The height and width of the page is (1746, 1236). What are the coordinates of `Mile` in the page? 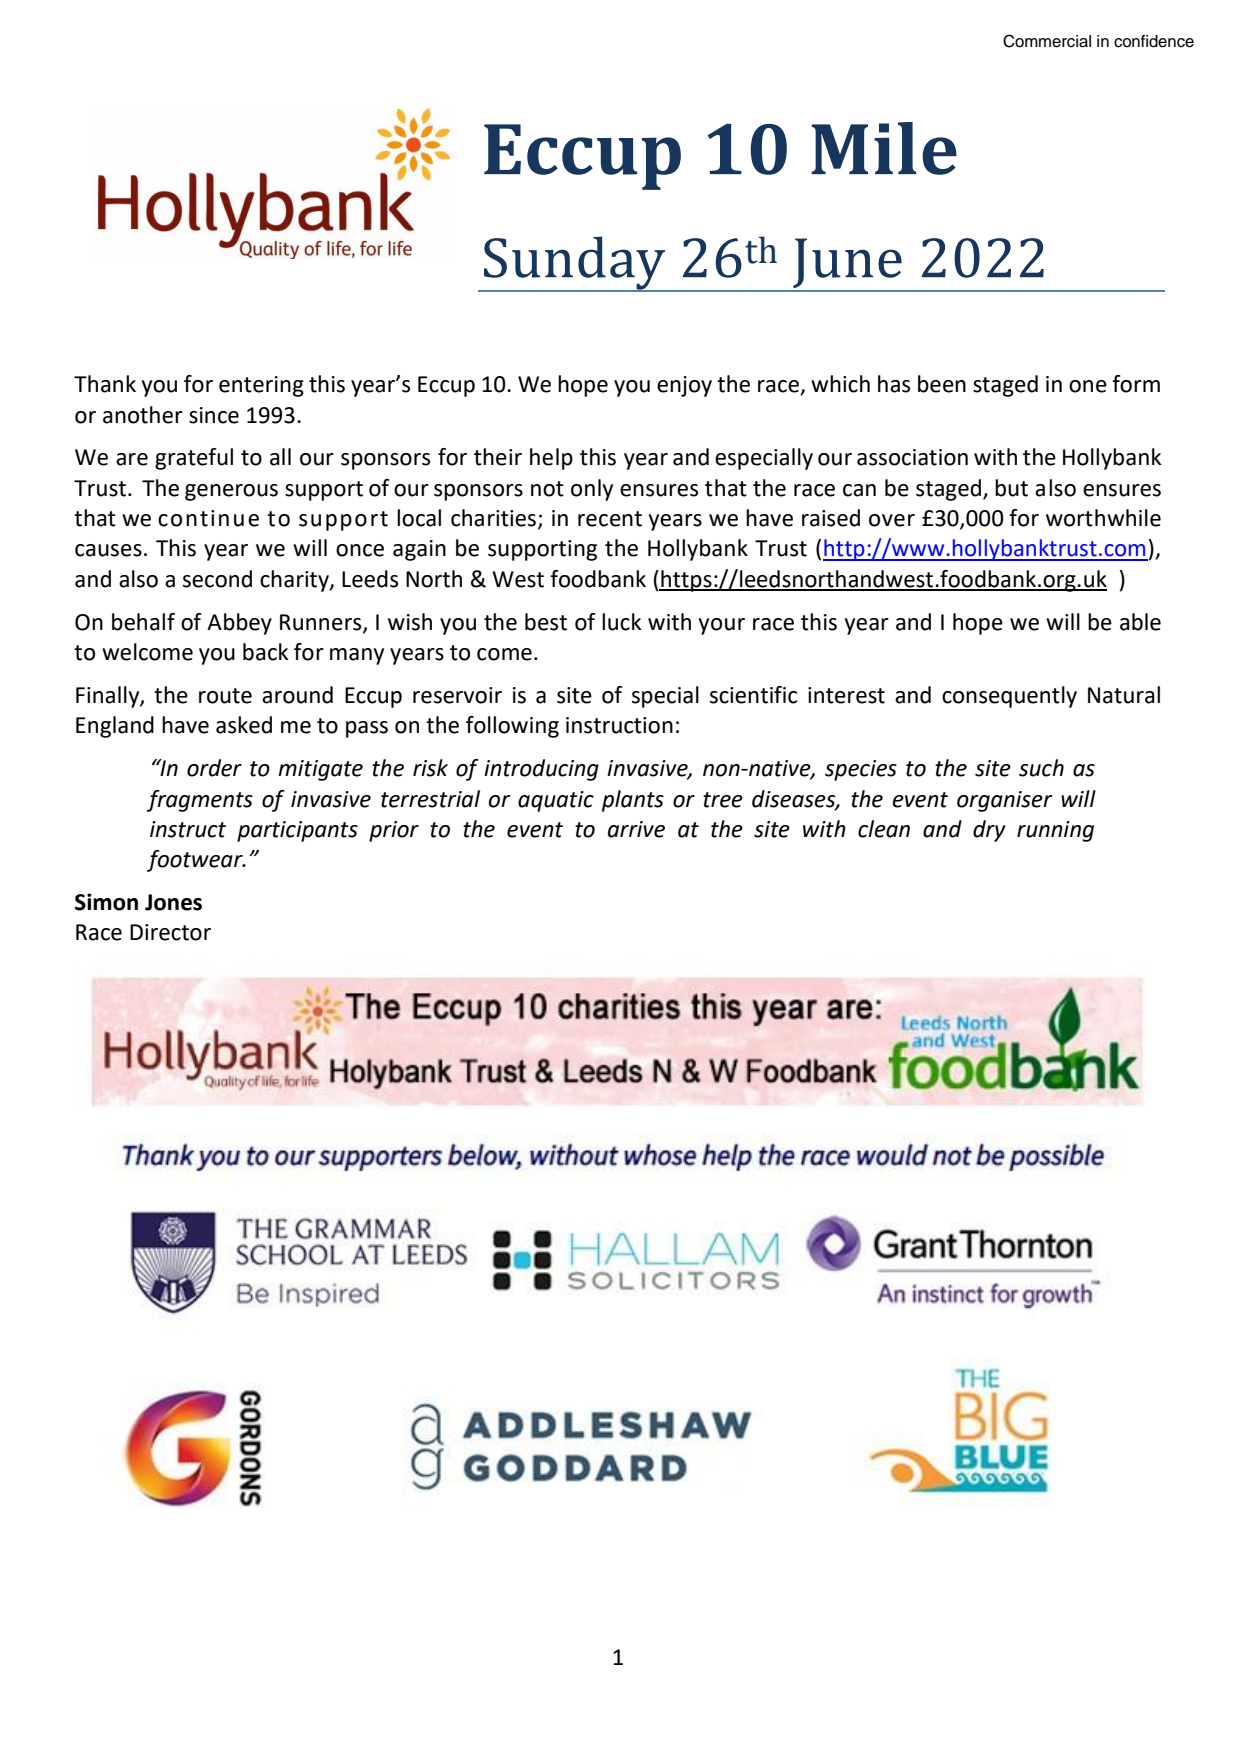 It's located at (884, 148).
